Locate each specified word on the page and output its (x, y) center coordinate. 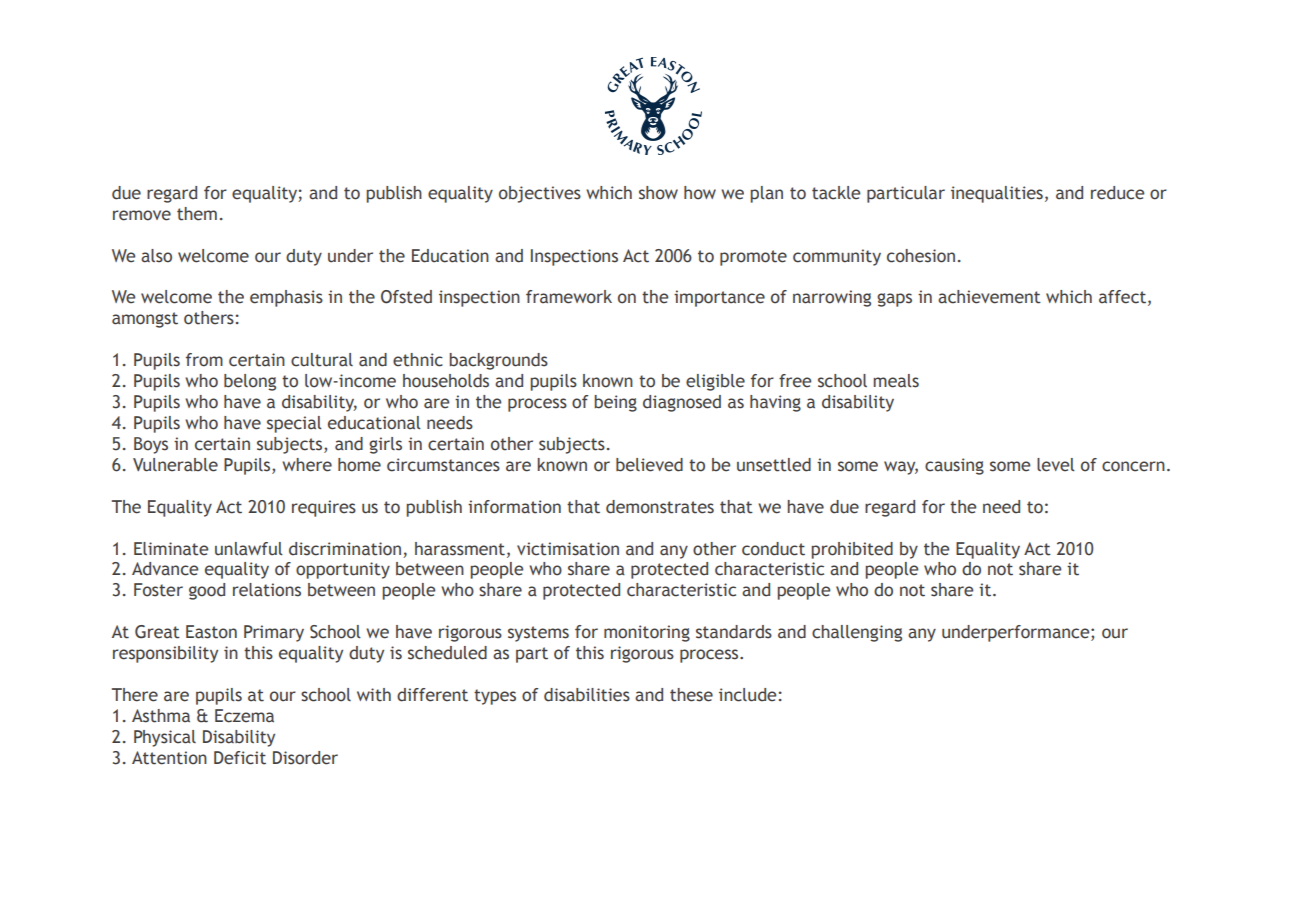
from (204, 360)
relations (267, 590)
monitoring (647, 633)
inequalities (997, 194)
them (197, 214)
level (1056, 465)
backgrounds (498, 361)
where (307, 465)
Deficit (240, 758)
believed (649, 465)
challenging (857, 633)
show (658, 193)
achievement (989, 297)
